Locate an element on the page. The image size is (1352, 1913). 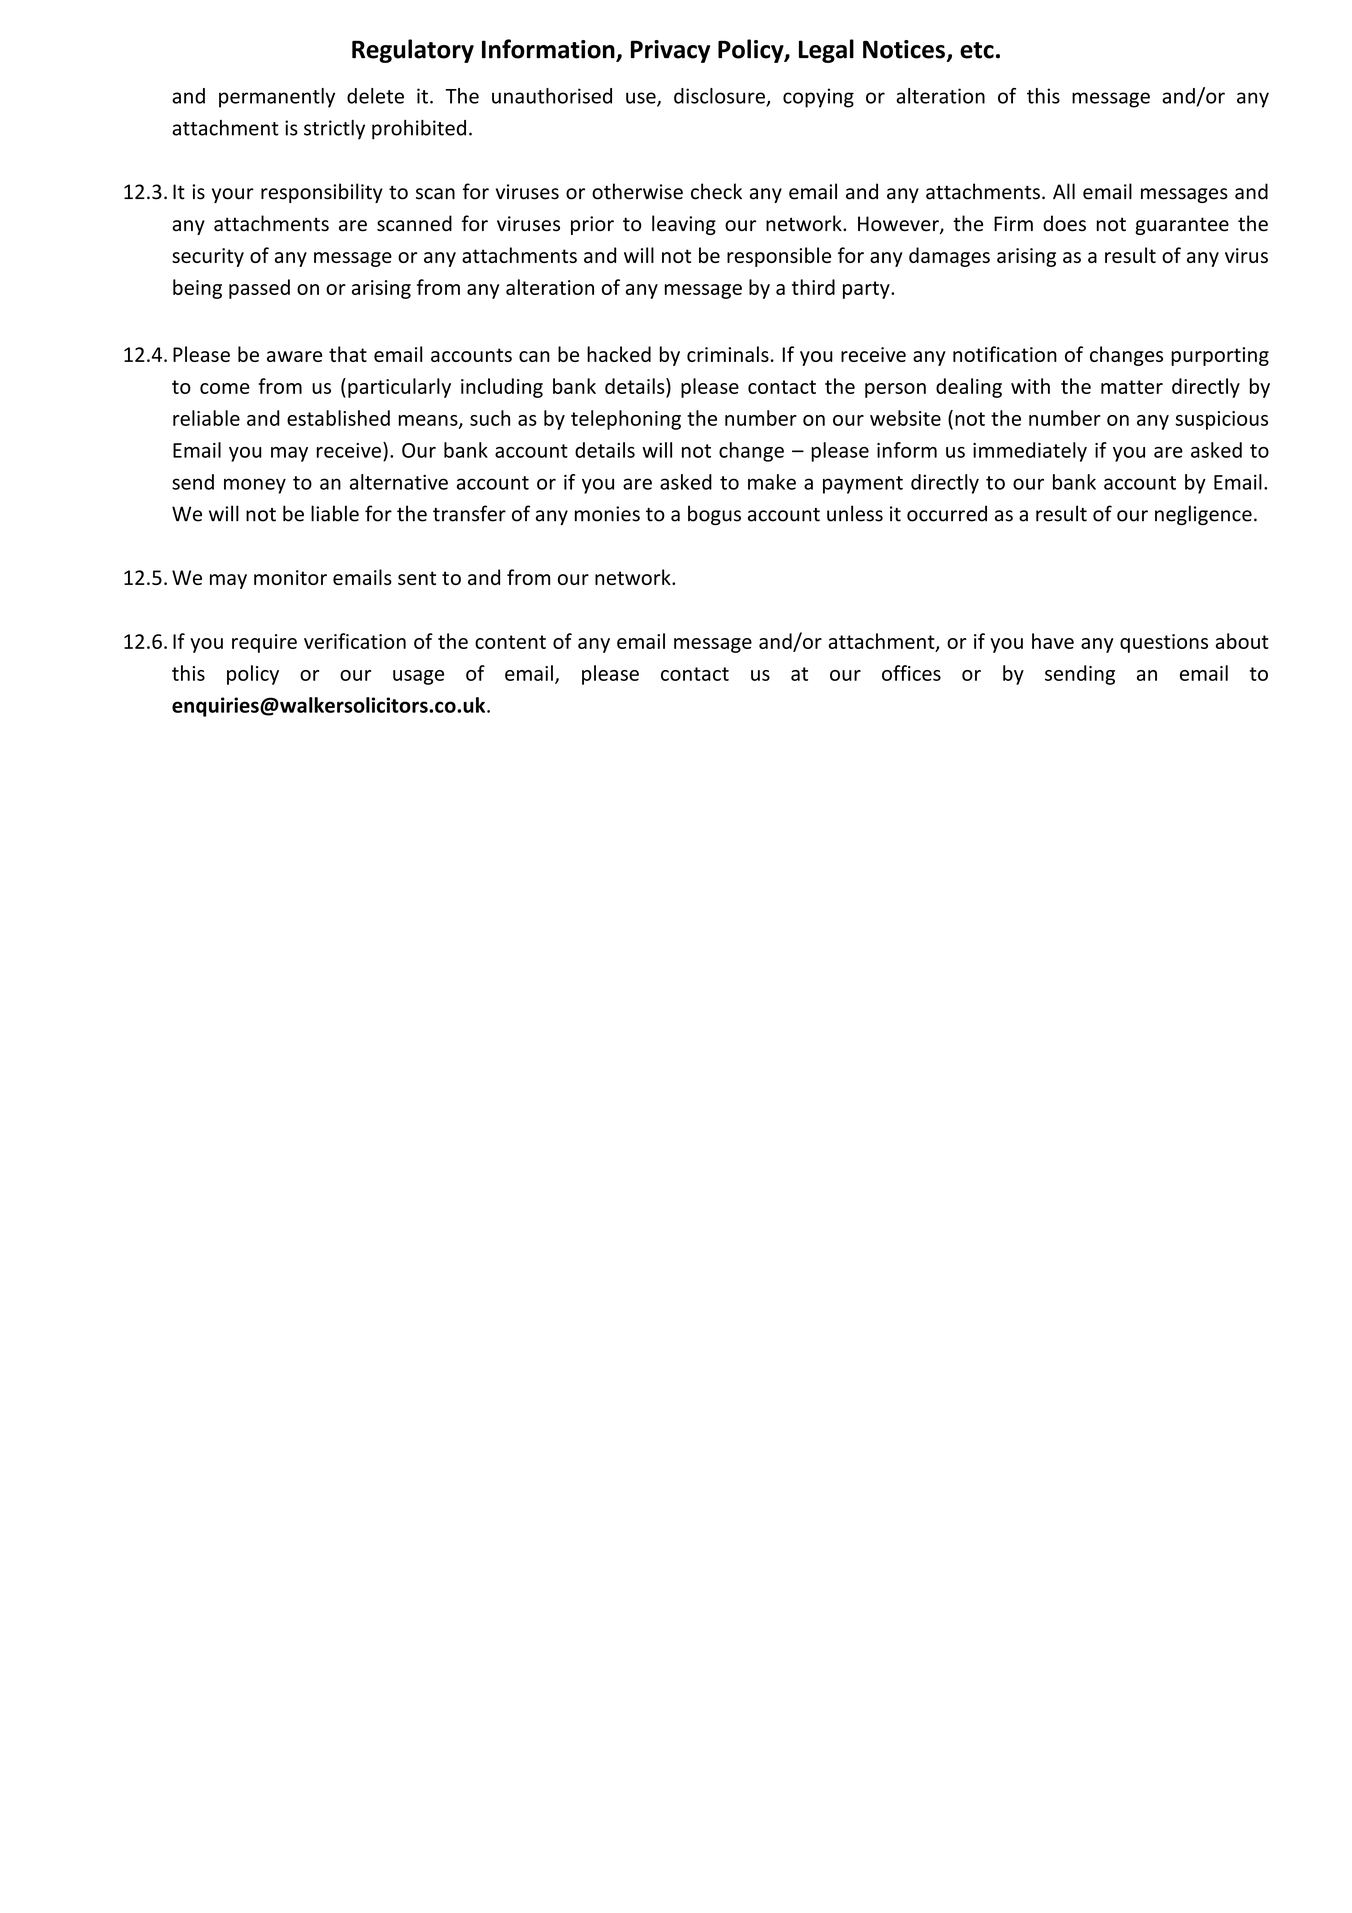
monitor is located at coordinates (290, 577).
